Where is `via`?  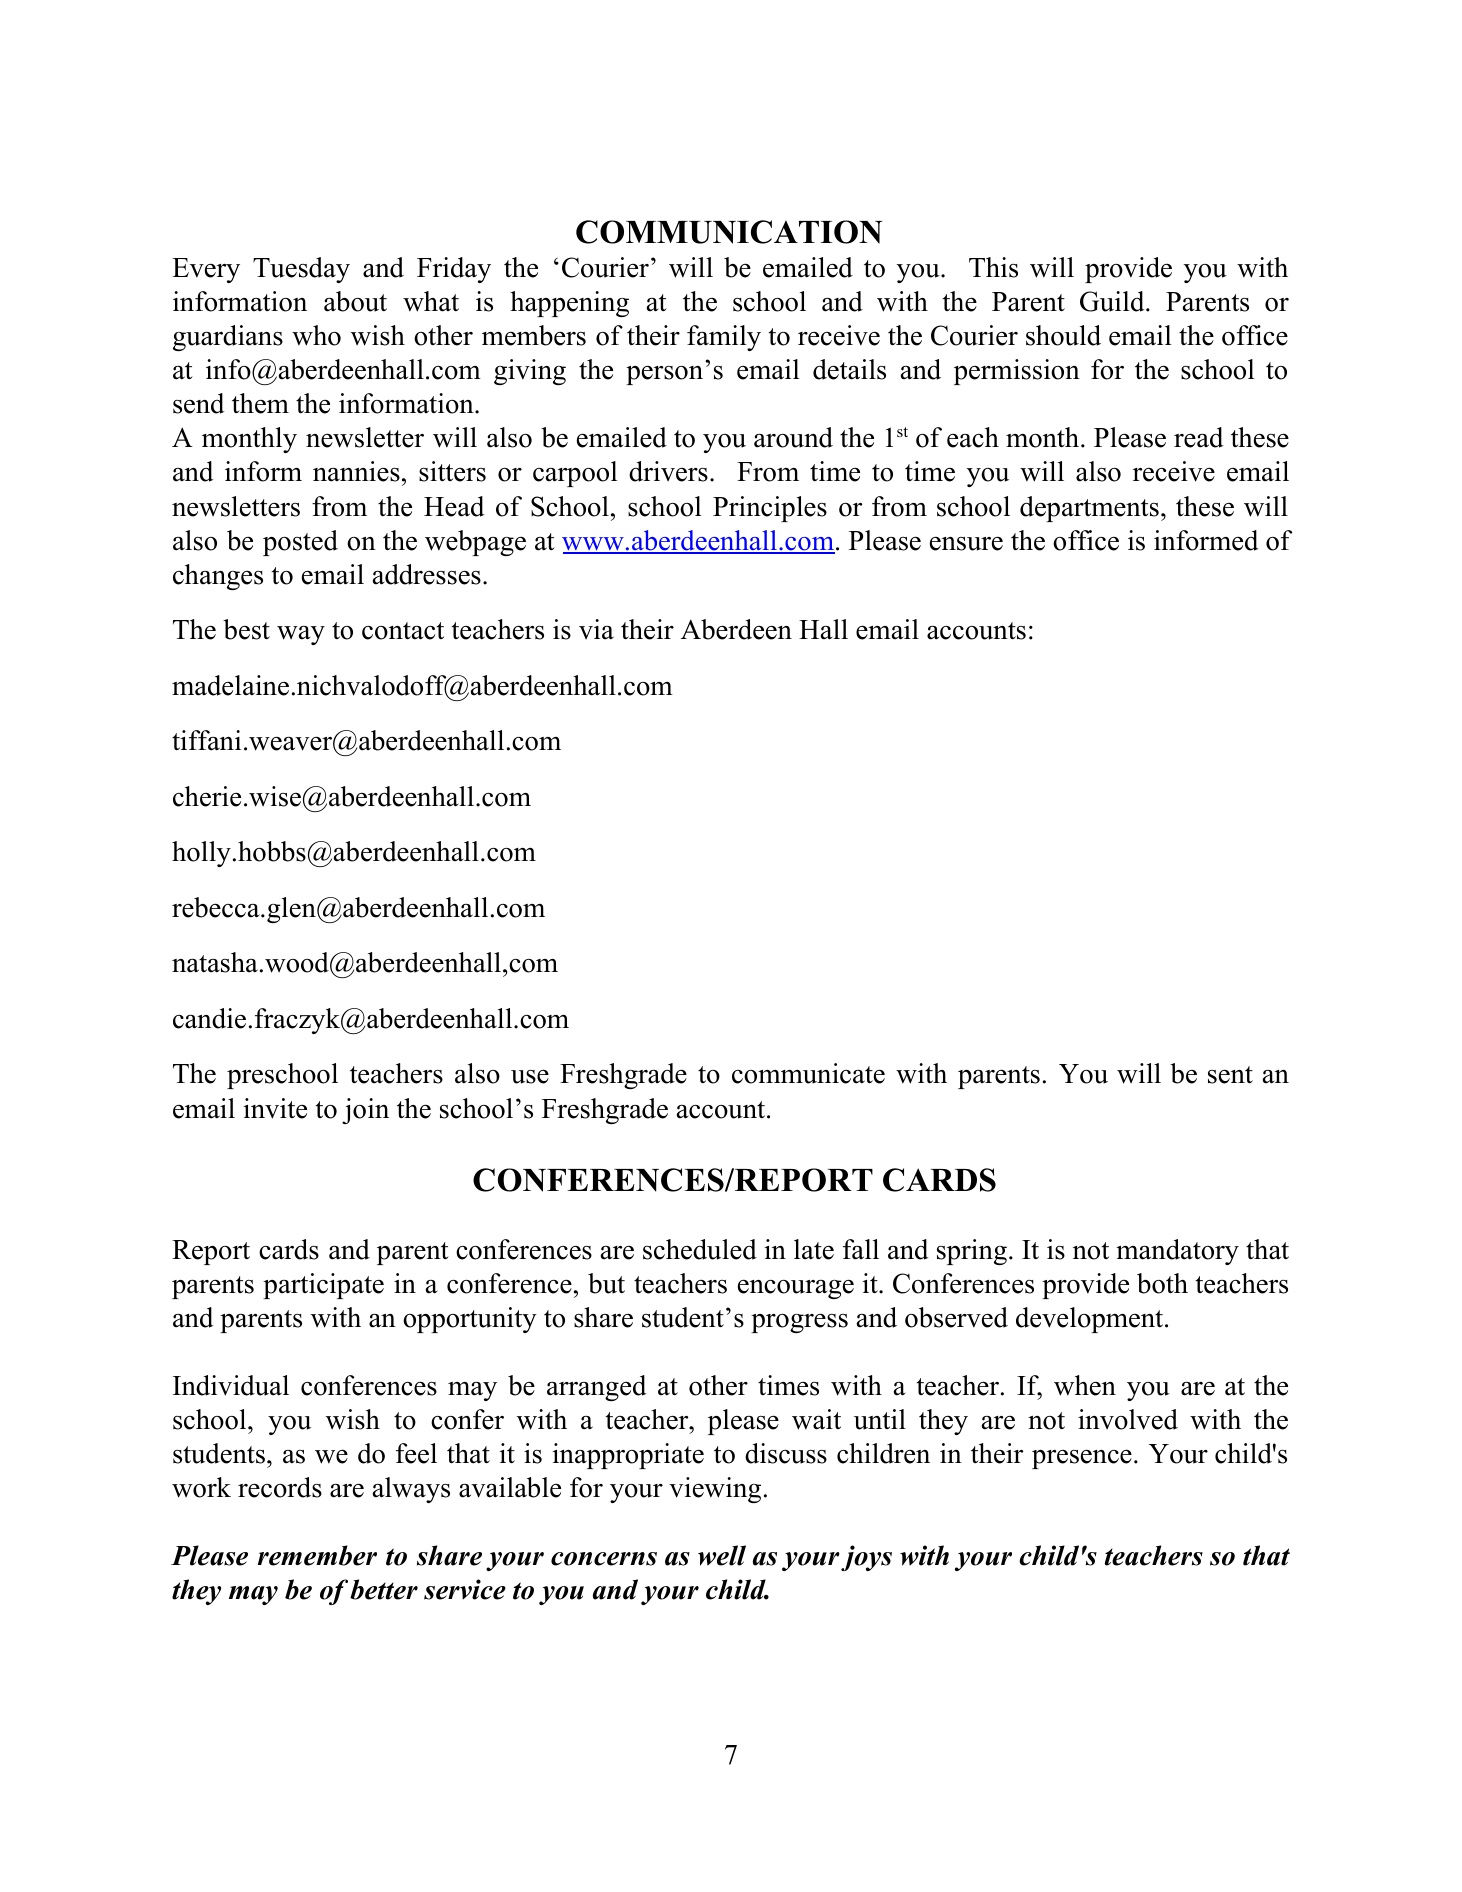 via is located at coordinates (596, 629).
